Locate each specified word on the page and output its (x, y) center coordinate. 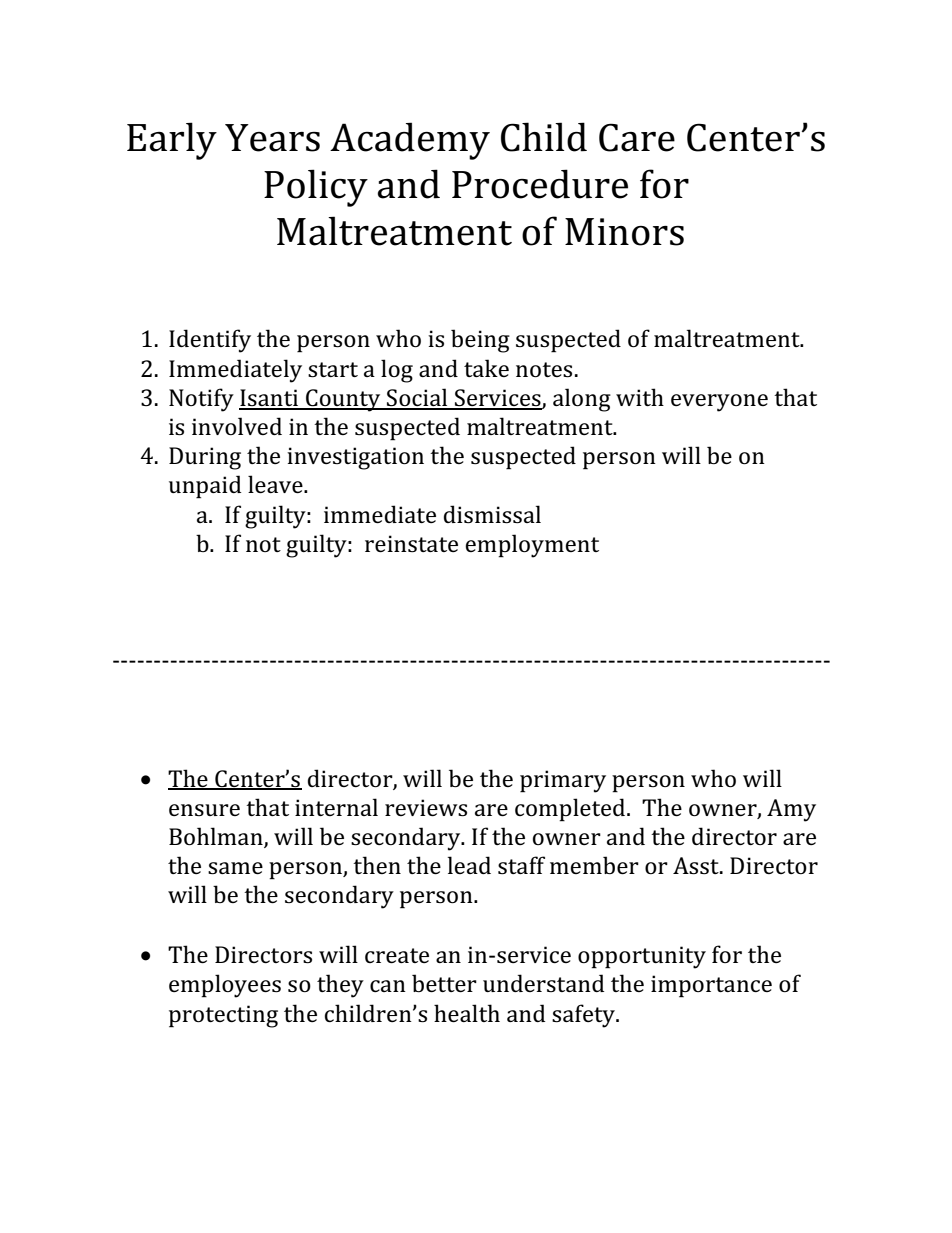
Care (637, 137)
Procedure (540, 184)
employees (225, 986)
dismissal (492, 514)
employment (532, 546)
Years (272, 138)
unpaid (205, 487)
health (467, 1013)
